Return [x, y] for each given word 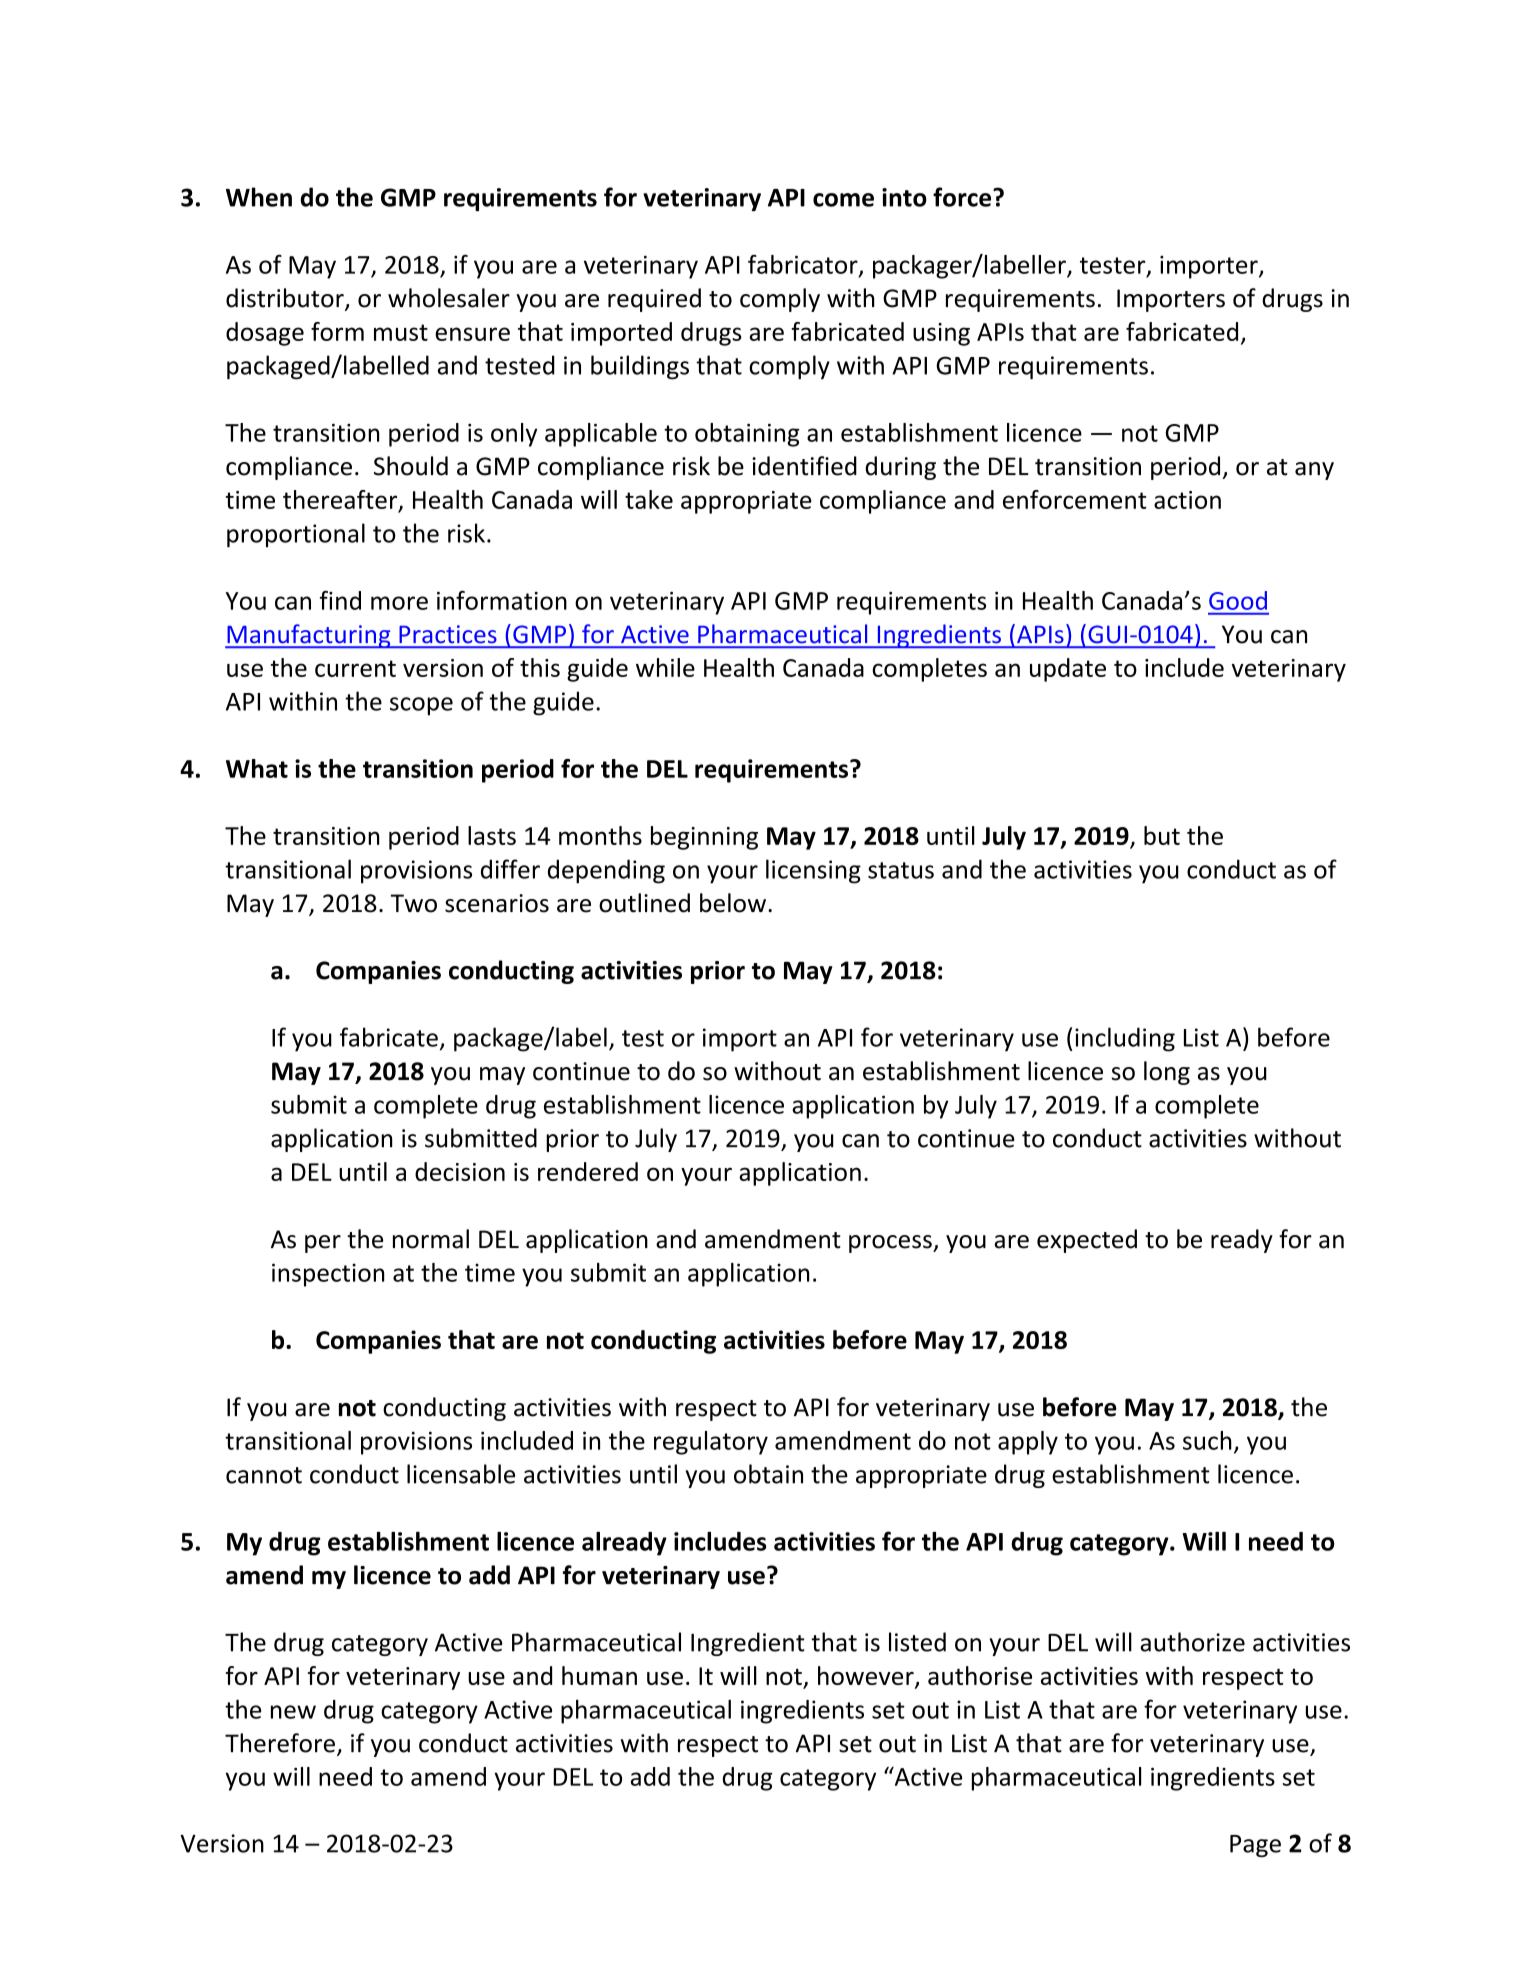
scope [421, 706]
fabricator [804, 265]
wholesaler [449, 298]
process [891, 1244]
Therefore [280, 1743]
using [941, 334]
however [867, 1677]
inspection [328, 1275]
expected [1087, 1241]
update [1068, 670]
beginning [704, 838]
